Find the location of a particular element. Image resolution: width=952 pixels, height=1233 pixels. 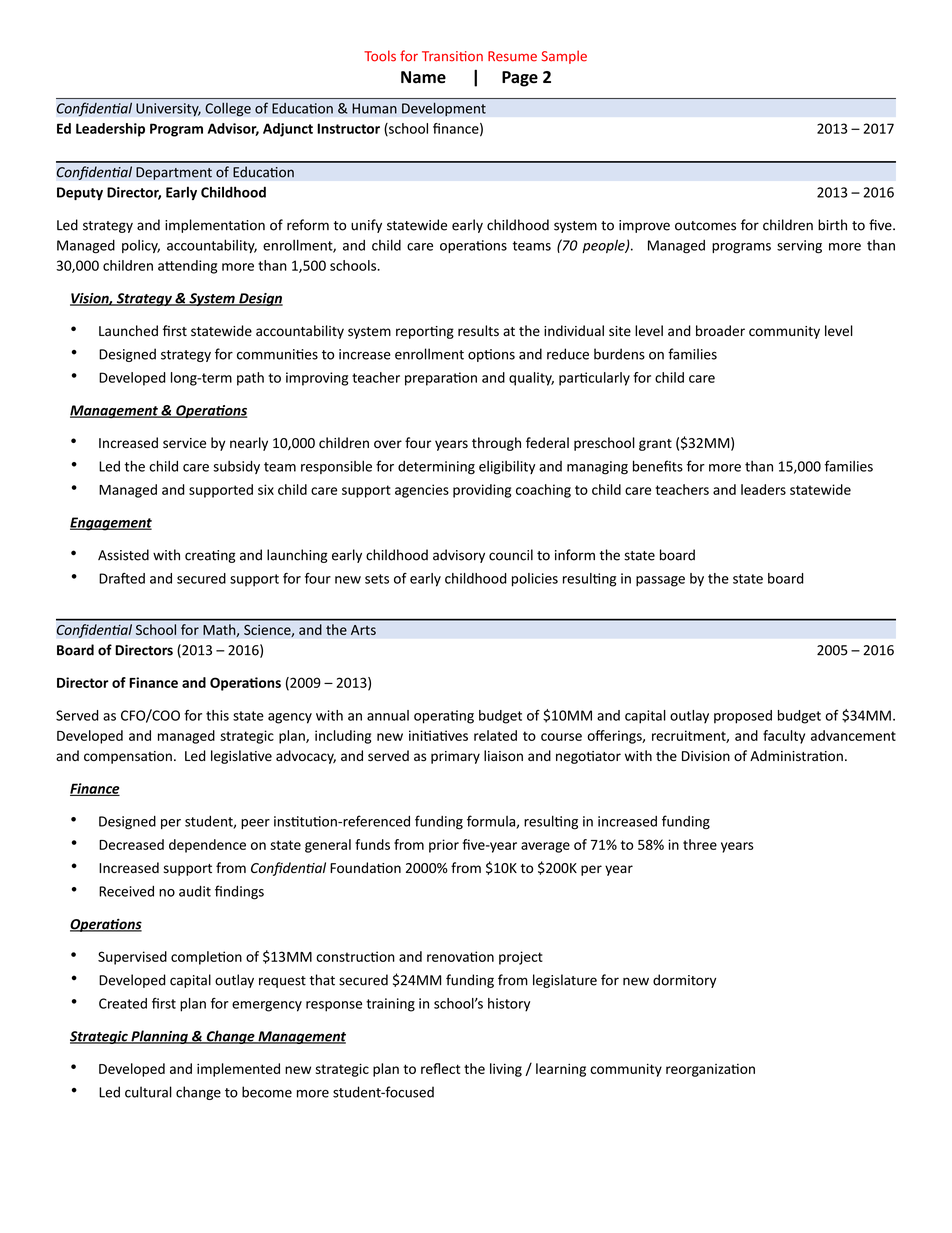

cultural is located at coordinates (148, 1092).
